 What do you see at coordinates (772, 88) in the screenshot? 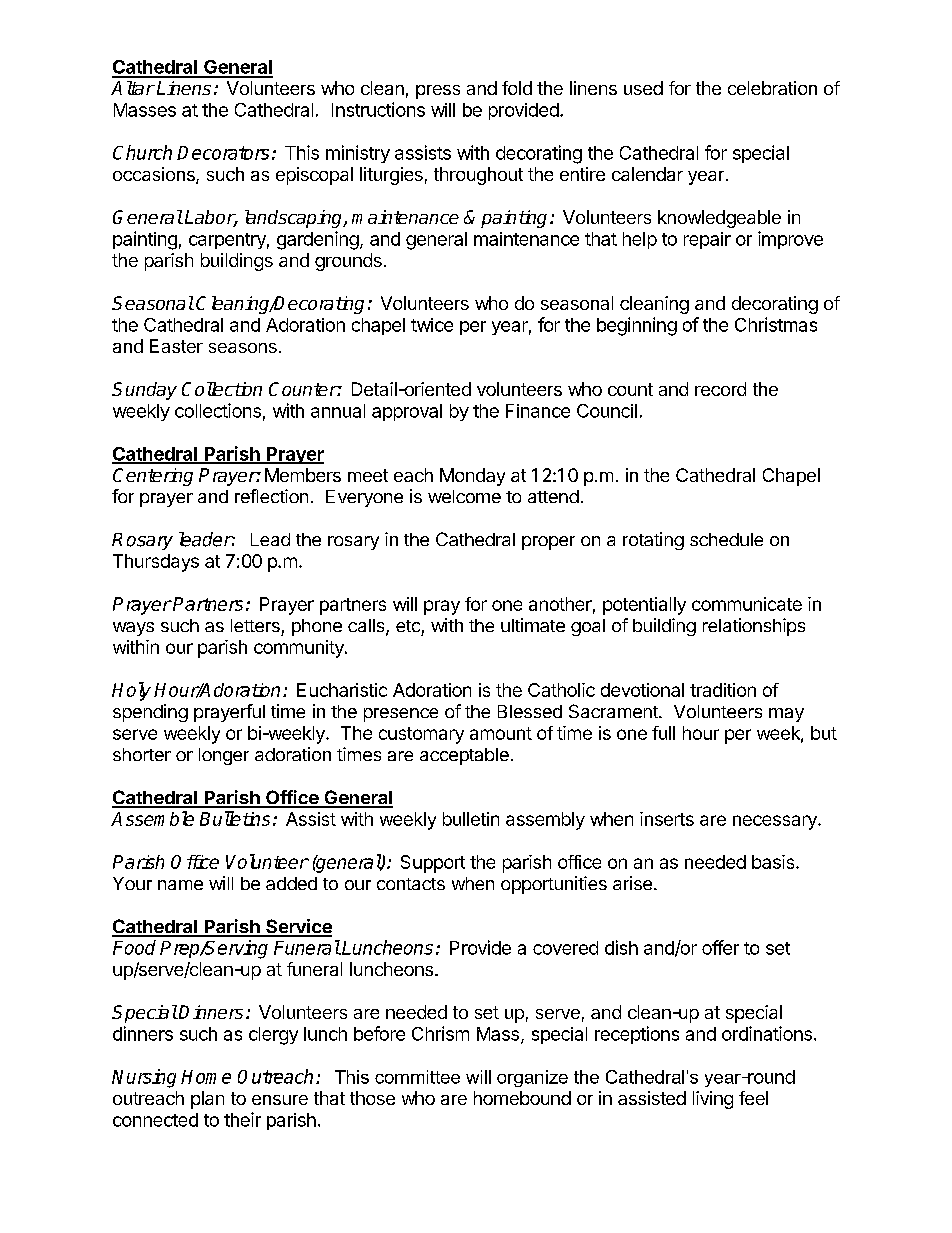
I see `celebration` at bounding box center [772, 88].
